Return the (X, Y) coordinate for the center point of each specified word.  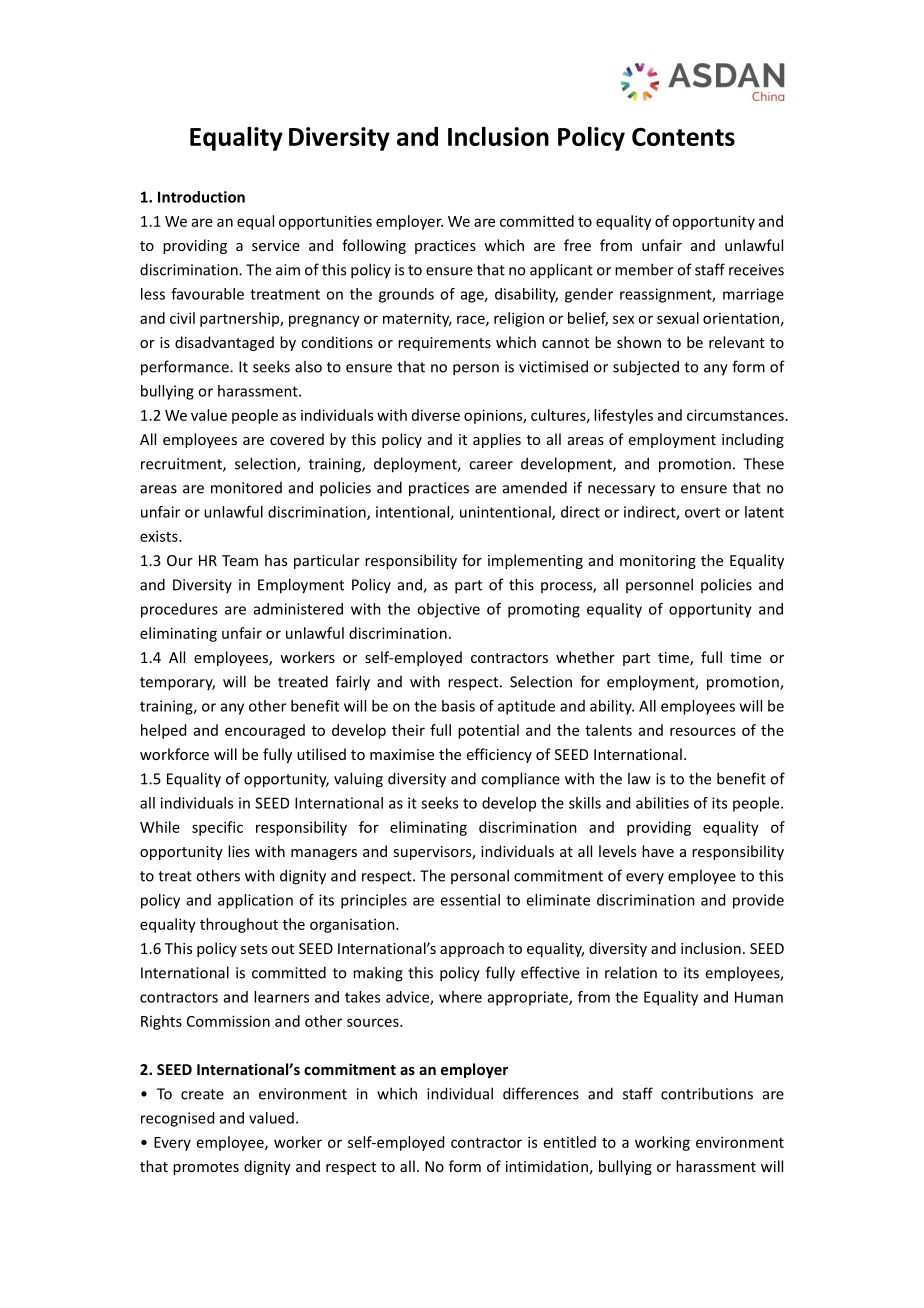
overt (702, 512)
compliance (520, 780)
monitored (246, 488)
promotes (206, 1168)
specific (217, 828)
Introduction (201, 197)
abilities (662, 803)
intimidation (547, 1166)
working (662, 1143)
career (491, 465)
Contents (683, 137)
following (374, 246)
